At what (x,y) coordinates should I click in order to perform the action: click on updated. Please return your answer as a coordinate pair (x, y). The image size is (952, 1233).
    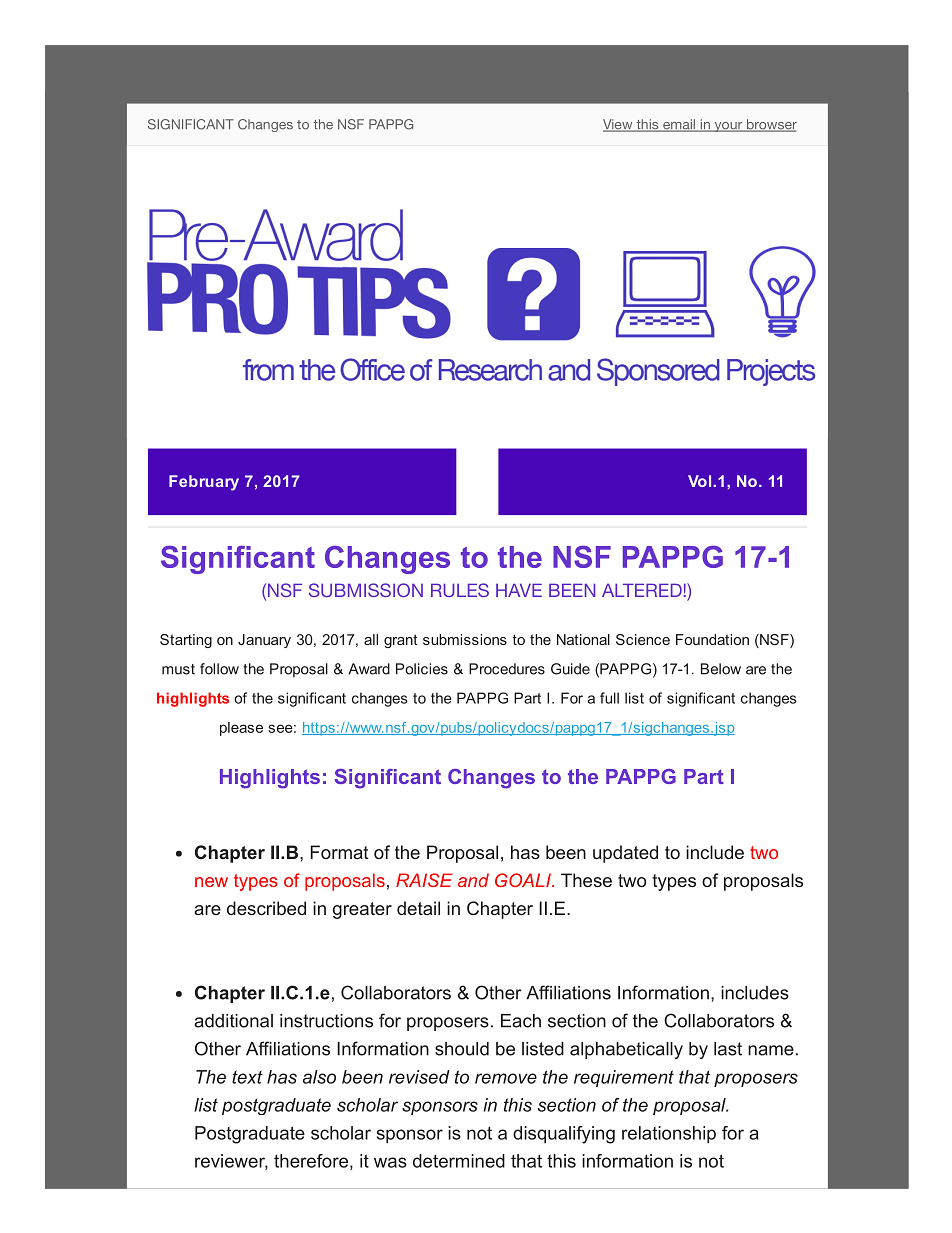
    Looking at the image, I should click on (625, 854).
